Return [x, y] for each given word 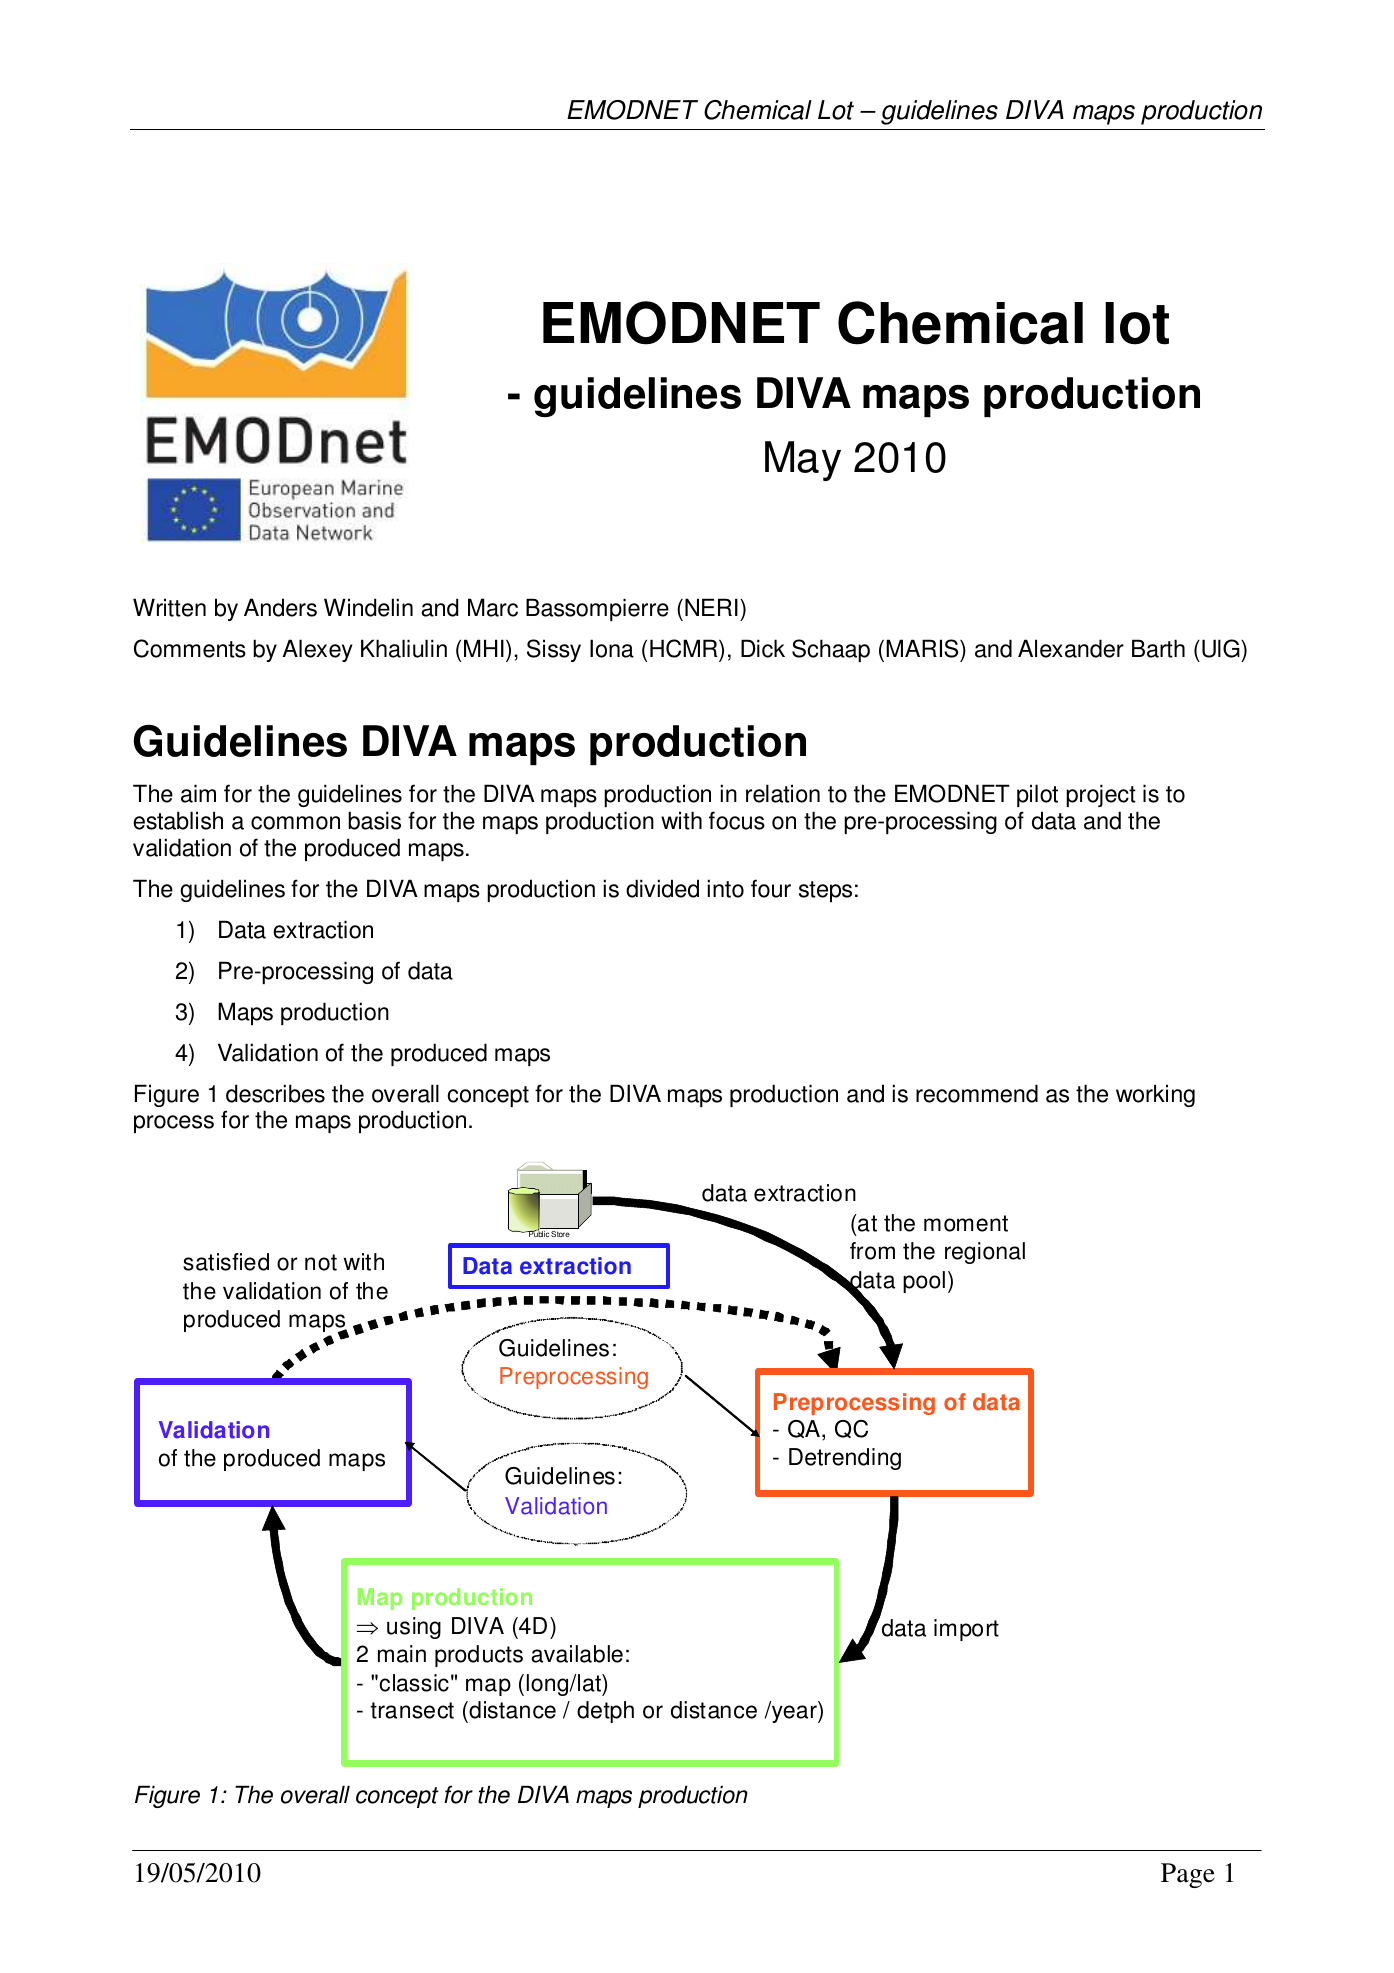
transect [412, 1710]
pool [924, 1282]
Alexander [1071, 648]
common [295, 823]
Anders [280, 607]
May [803, 461]
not [321, 1262]
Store [560, 1234]
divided [662, 888]
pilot [1037, 795]
